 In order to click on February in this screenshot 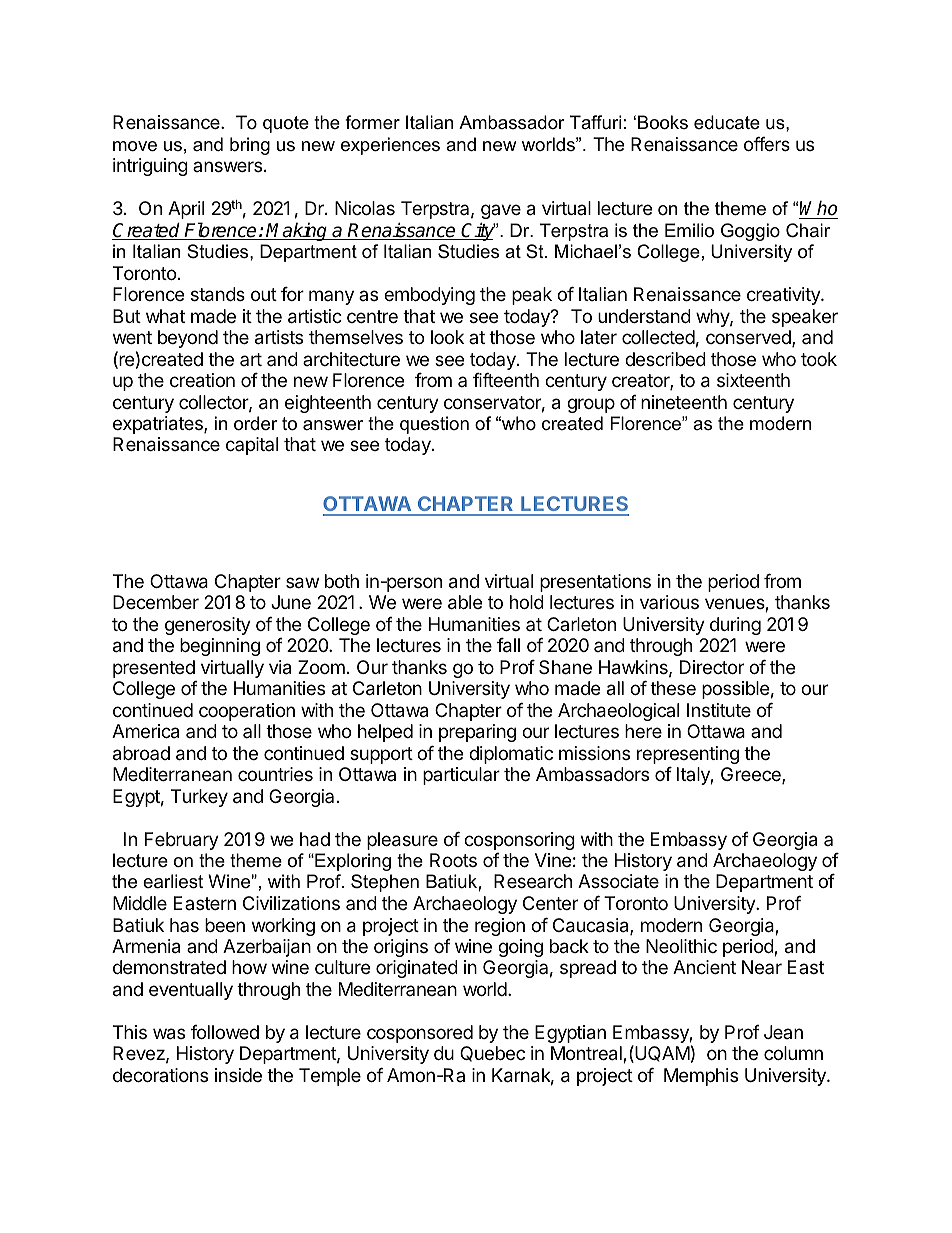, I will do `click(182, 841)`.
